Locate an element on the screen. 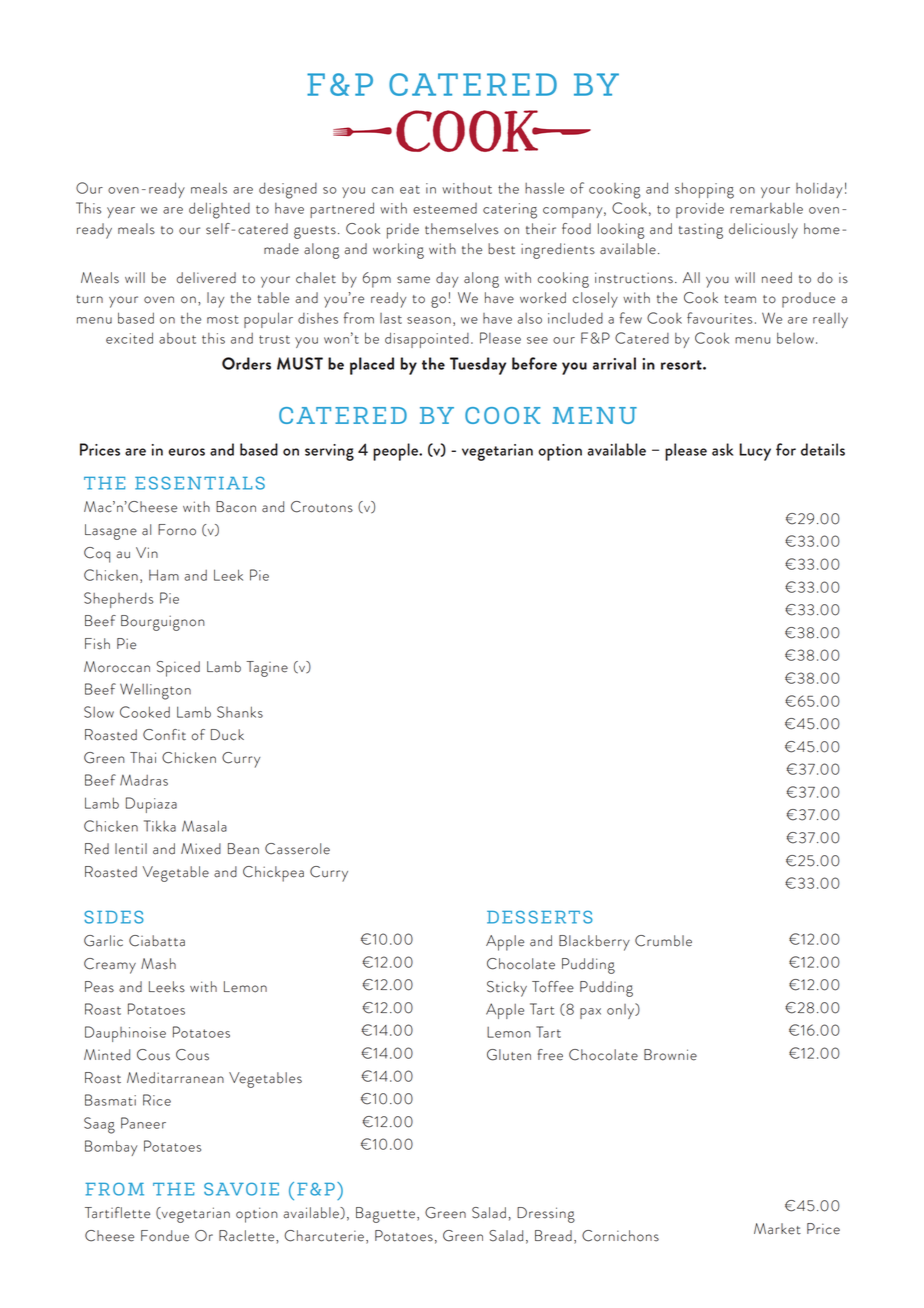  themselves is located at coordinates (461, 229).
